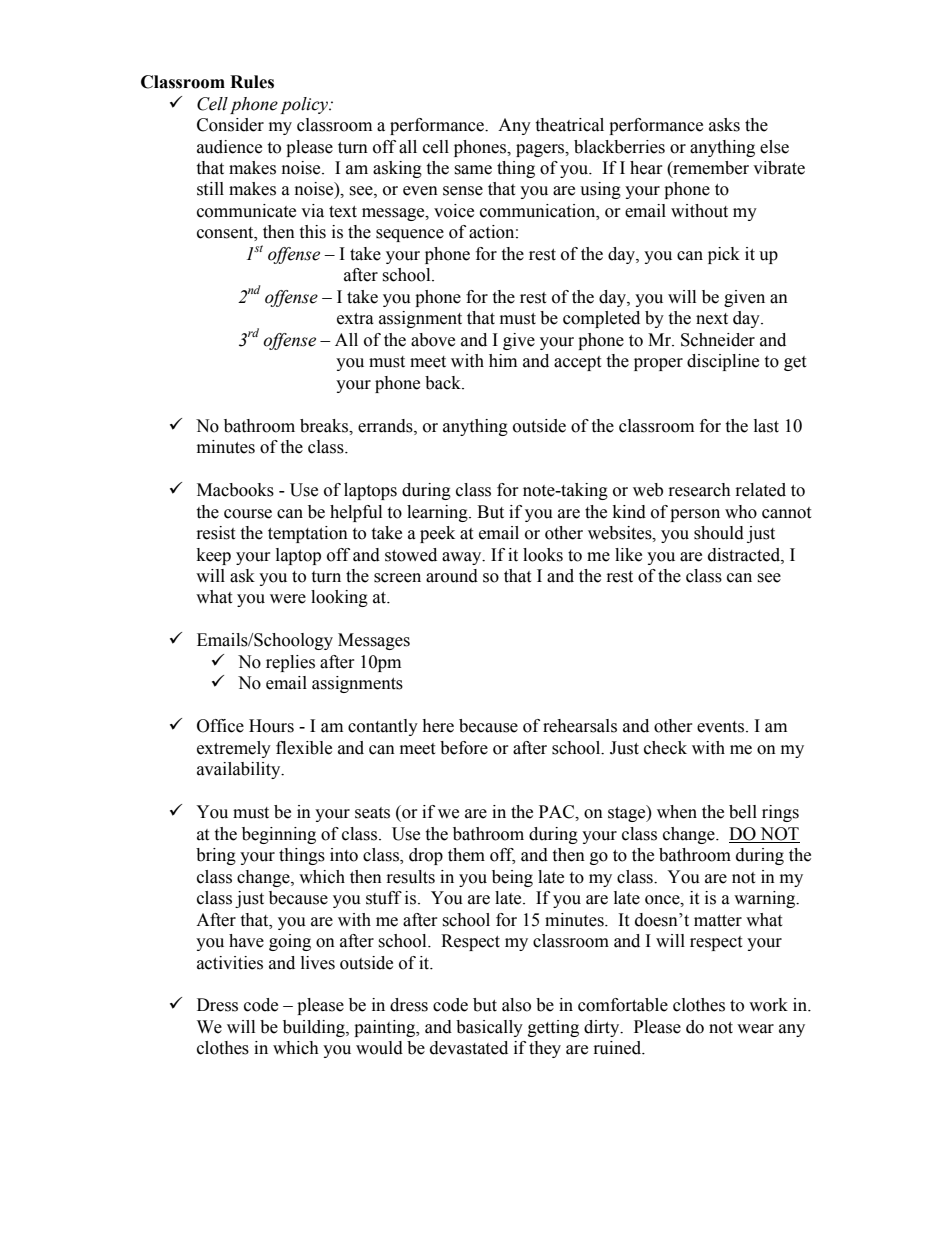 Image resolution: width=952 pixels, height=1233 pixels. What do you see at coordinates (325, 426) in the document?
I see `breaks` at bounding box center [325, 426].
